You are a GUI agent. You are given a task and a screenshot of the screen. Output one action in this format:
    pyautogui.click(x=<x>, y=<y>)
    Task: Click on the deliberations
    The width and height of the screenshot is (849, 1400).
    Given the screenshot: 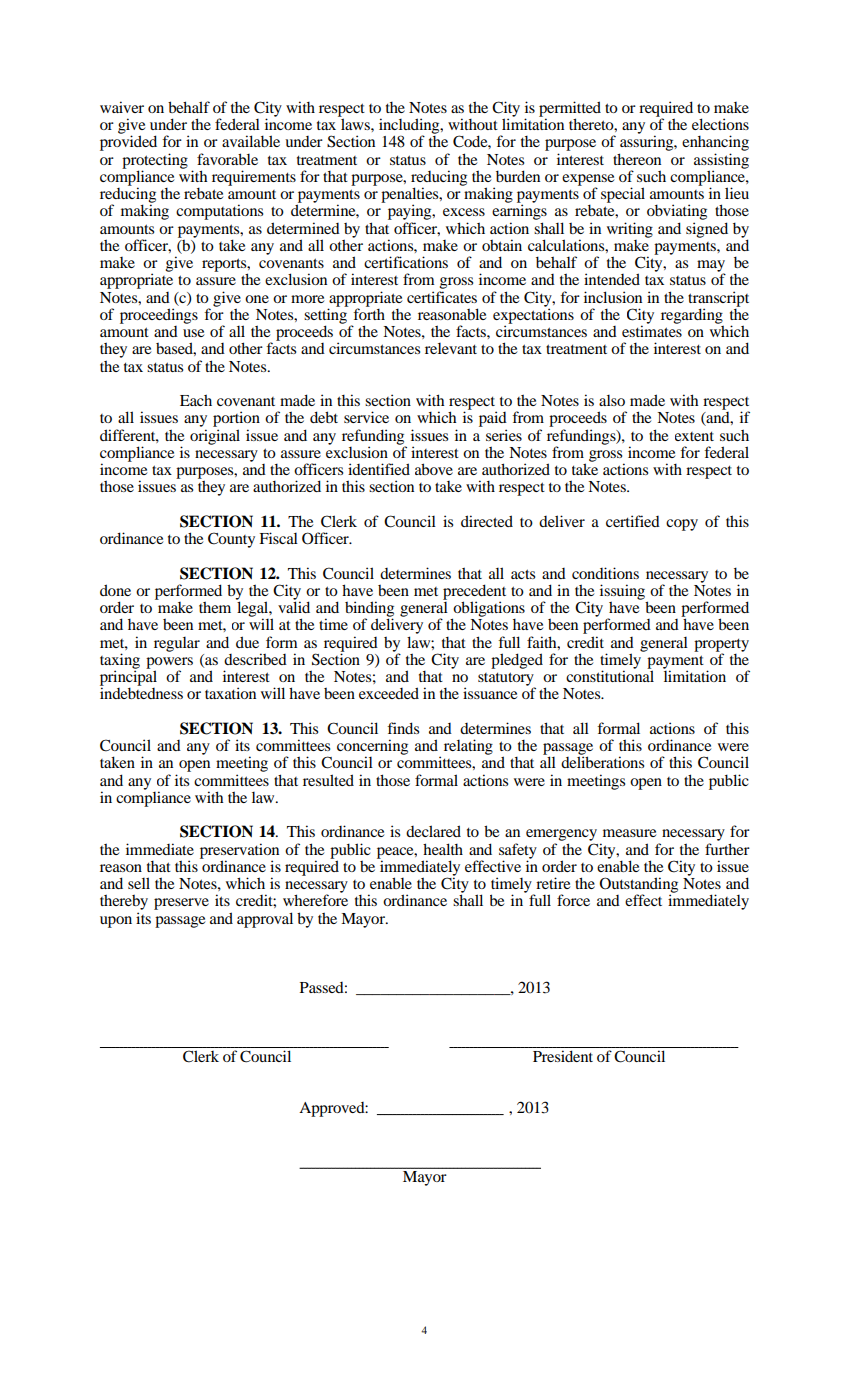 What is the action you would take?
    pyautogui.click(x=602, y=762)
